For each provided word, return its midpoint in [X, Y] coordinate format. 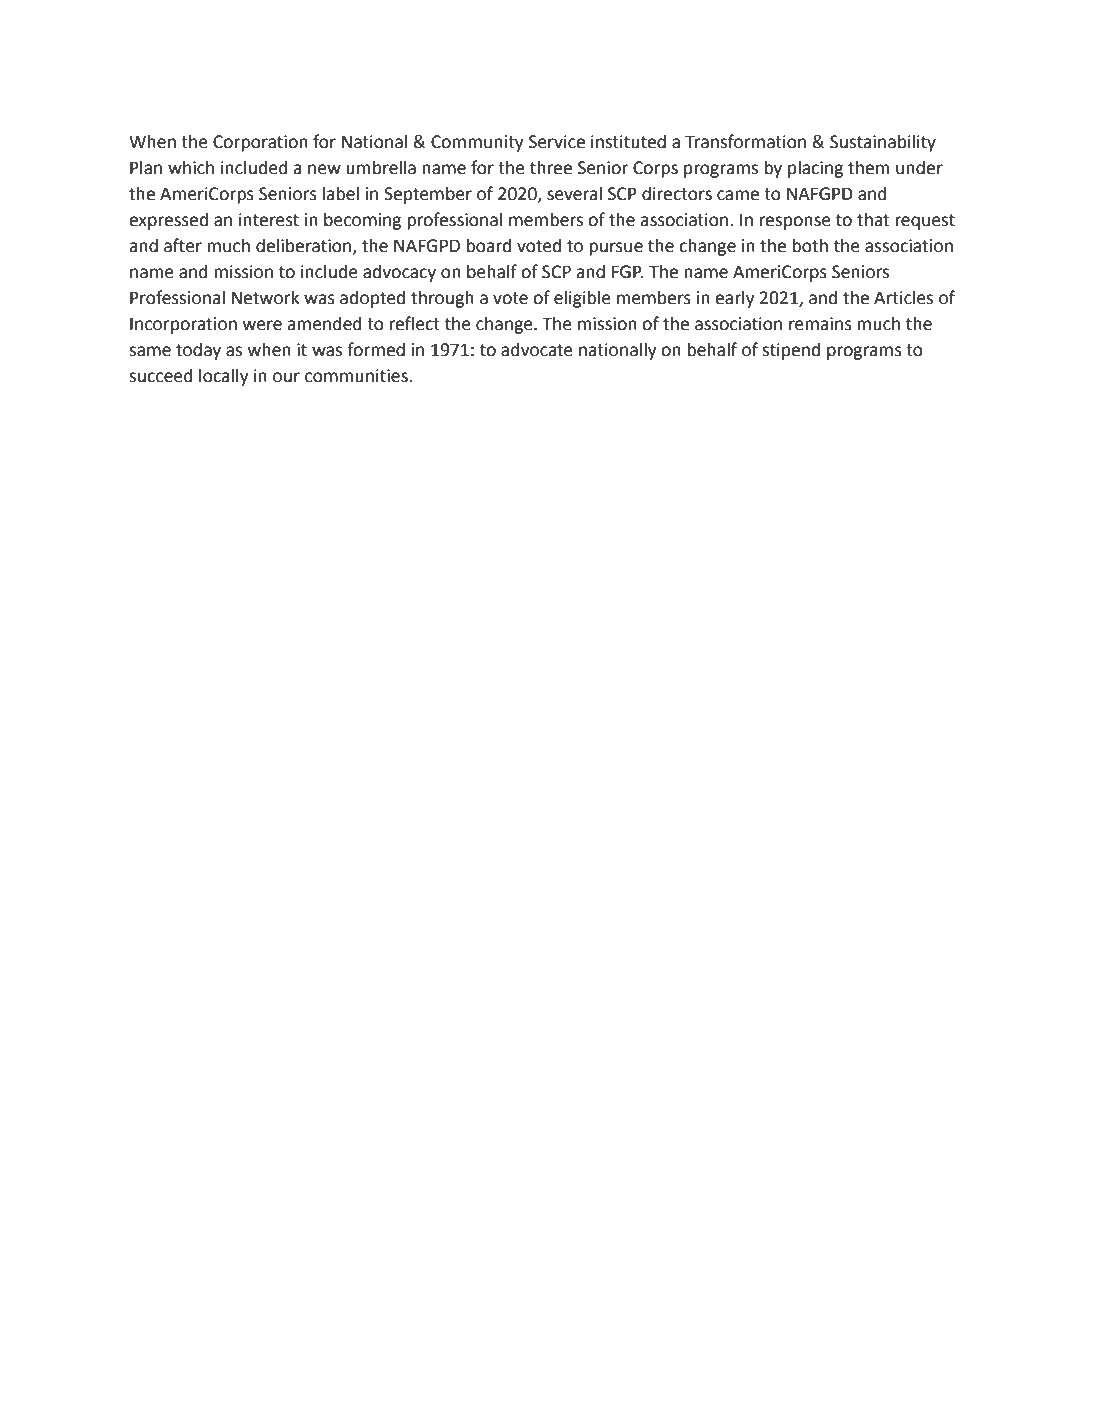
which [191, 167]
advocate [537, 349]
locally [224, 377]
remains [820, 324]
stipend [791, 351]
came [738, 195]
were [262, 325]
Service [557, 142]
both [810, 245]
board [488, 245]
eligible [582, 299]
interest [269, 220]
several [574, 193]
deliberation [305, 246]
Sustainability [883, 143]
